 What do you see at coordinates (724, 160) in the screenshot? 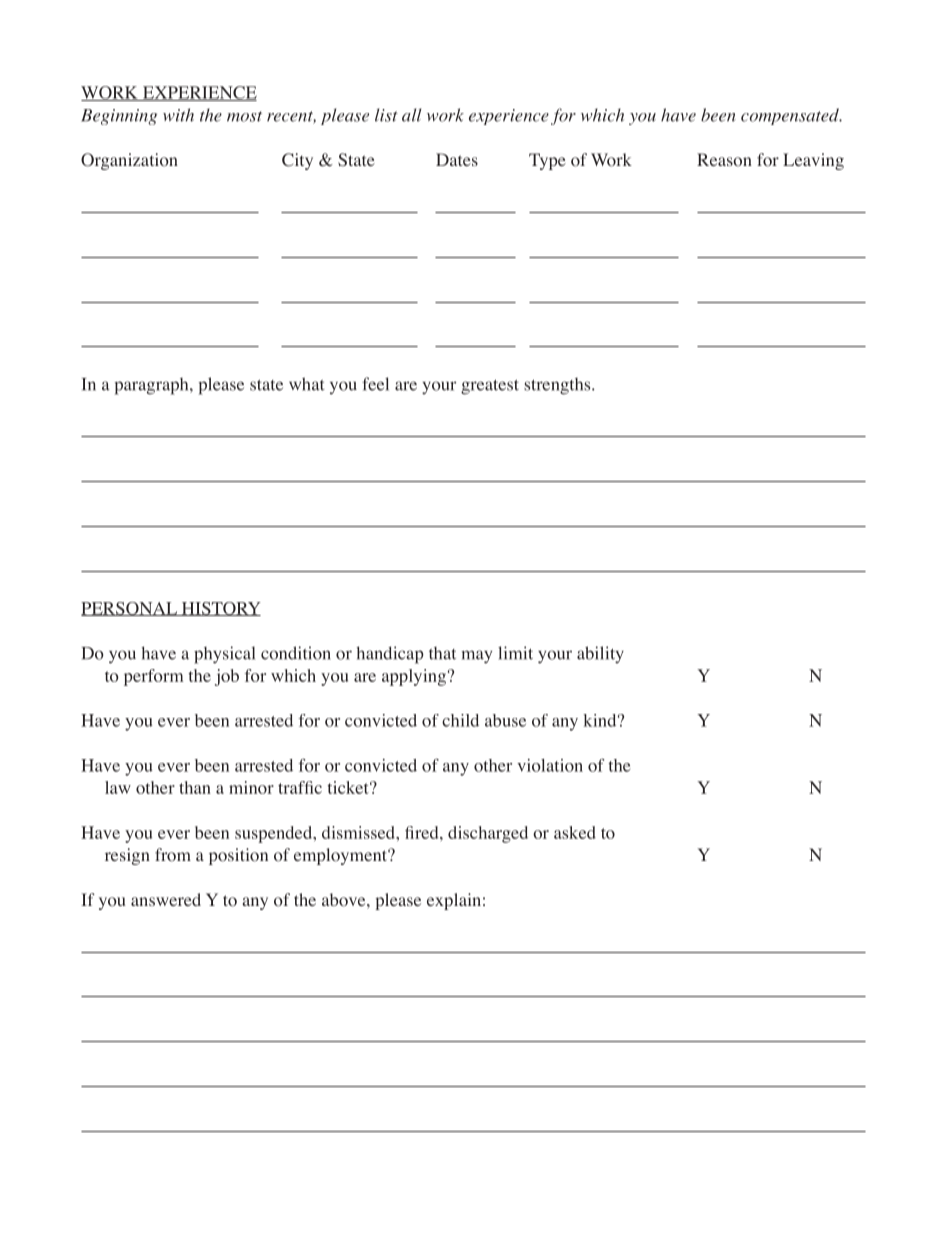
I see `Reason` at bounding box center [724, 160].
